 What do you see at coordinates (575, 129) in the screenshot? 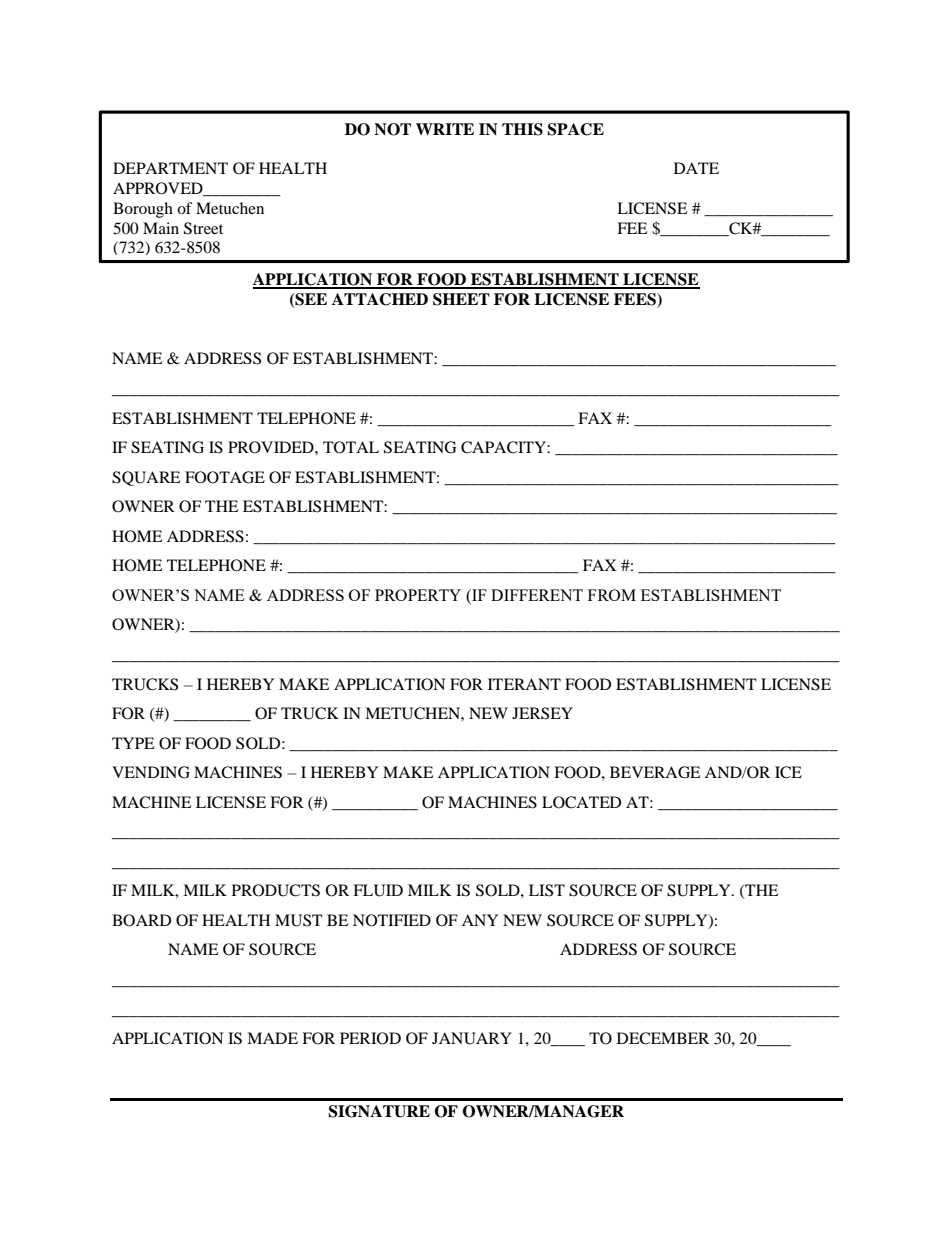
I see `SPACE` at bounding box center [575, 129].
